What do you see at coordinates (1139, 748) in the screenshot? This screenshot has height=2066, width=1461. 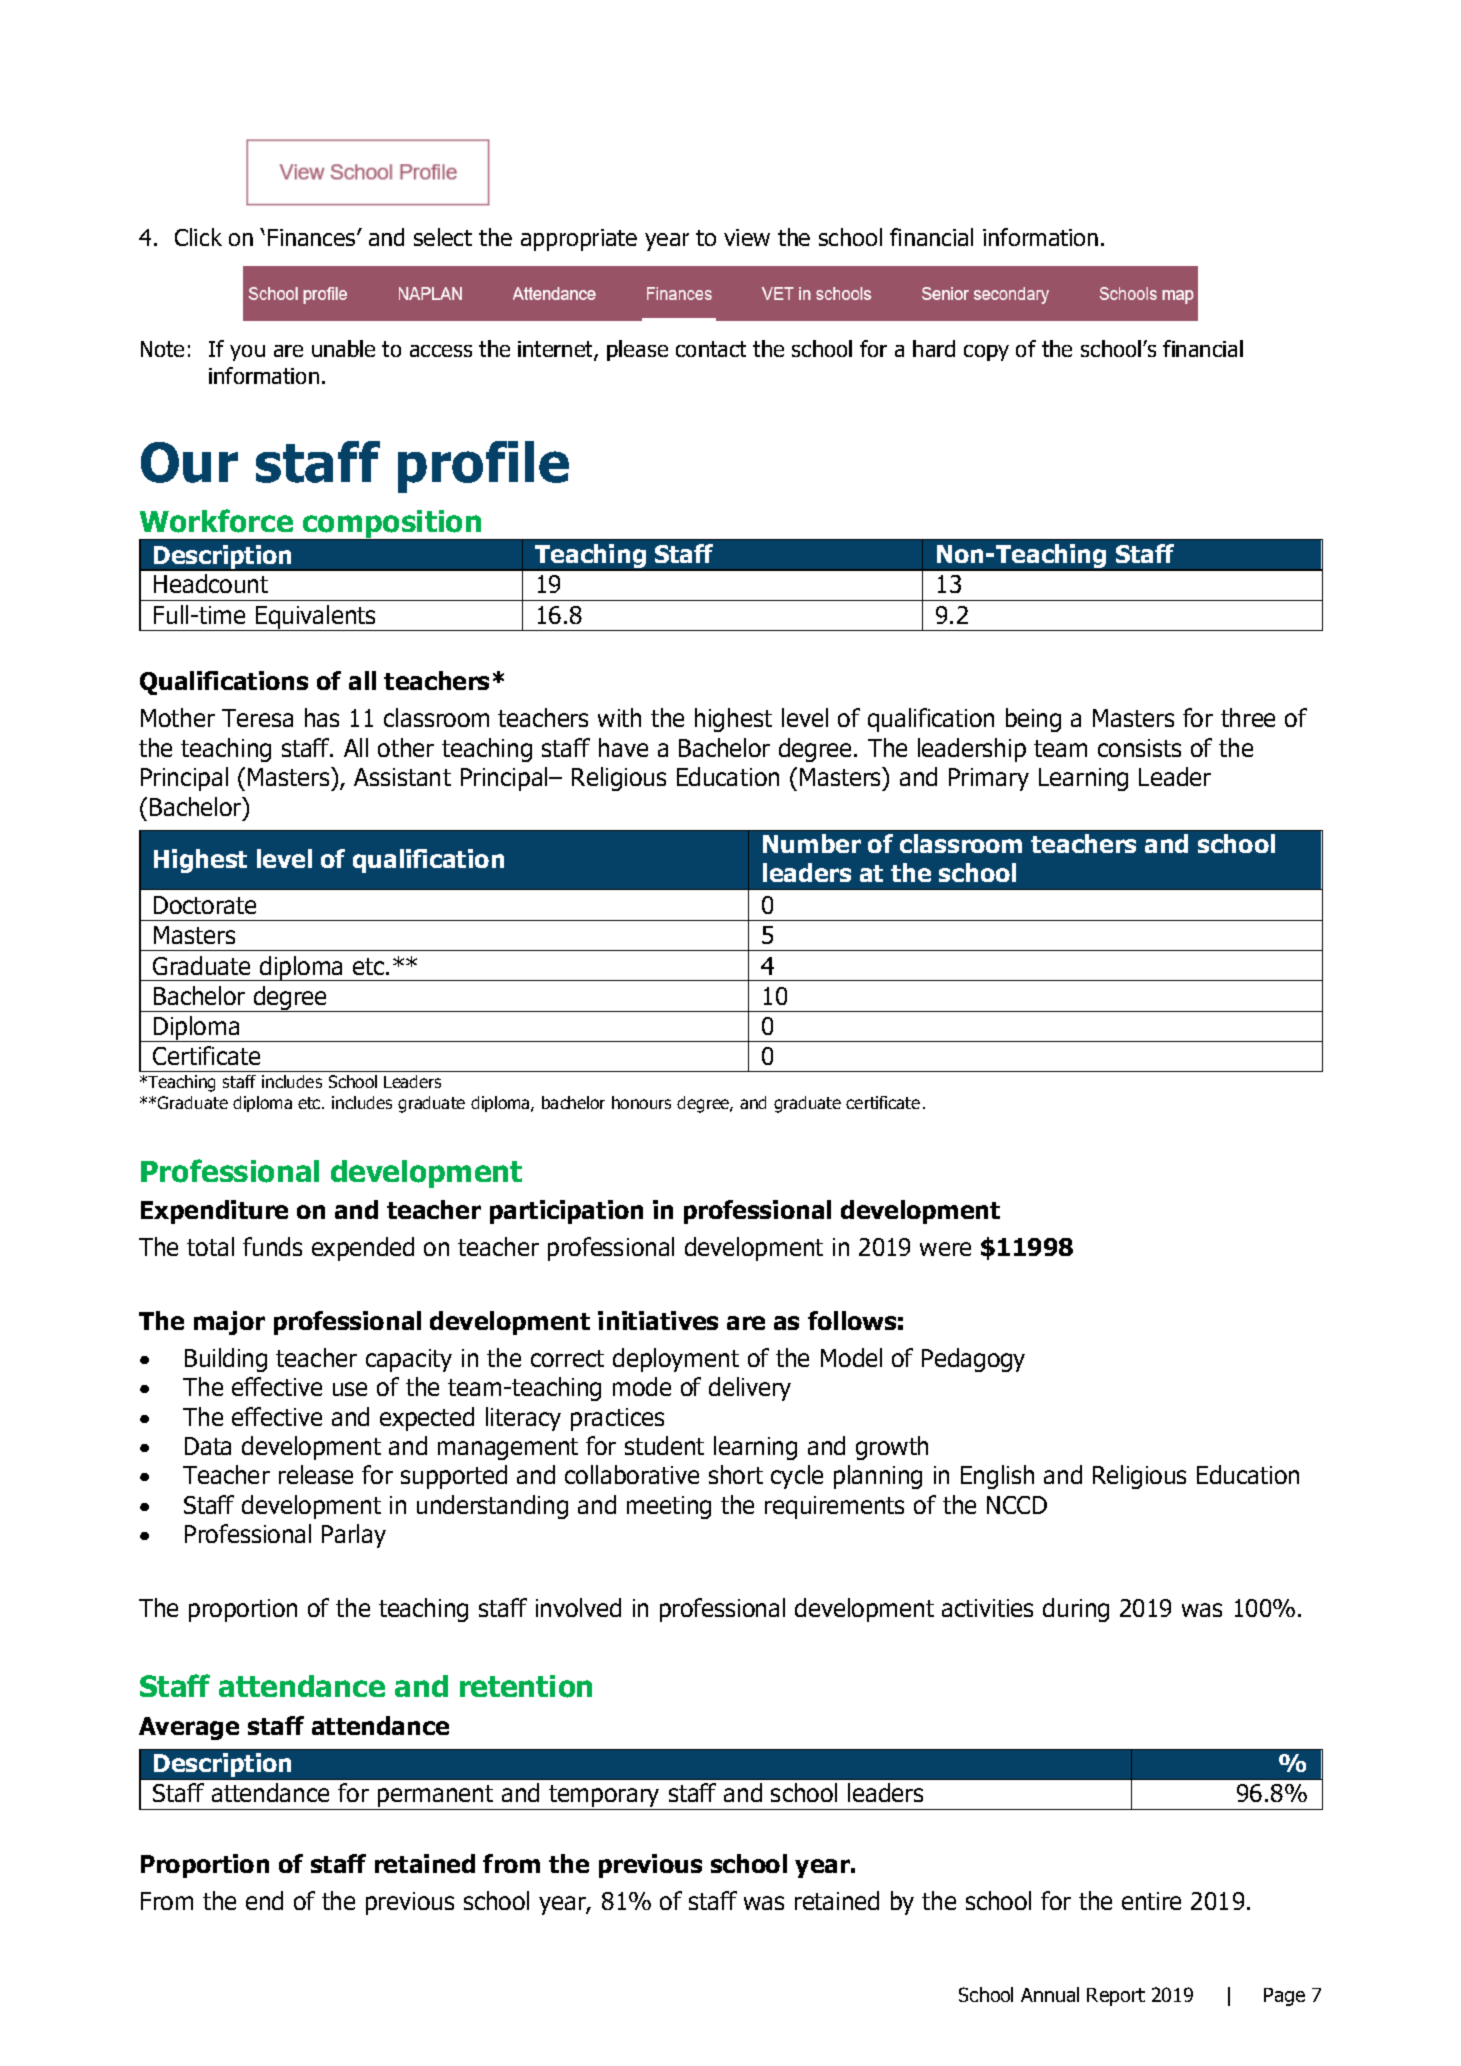 I see `consists` at bounding box center [1139, 748].
